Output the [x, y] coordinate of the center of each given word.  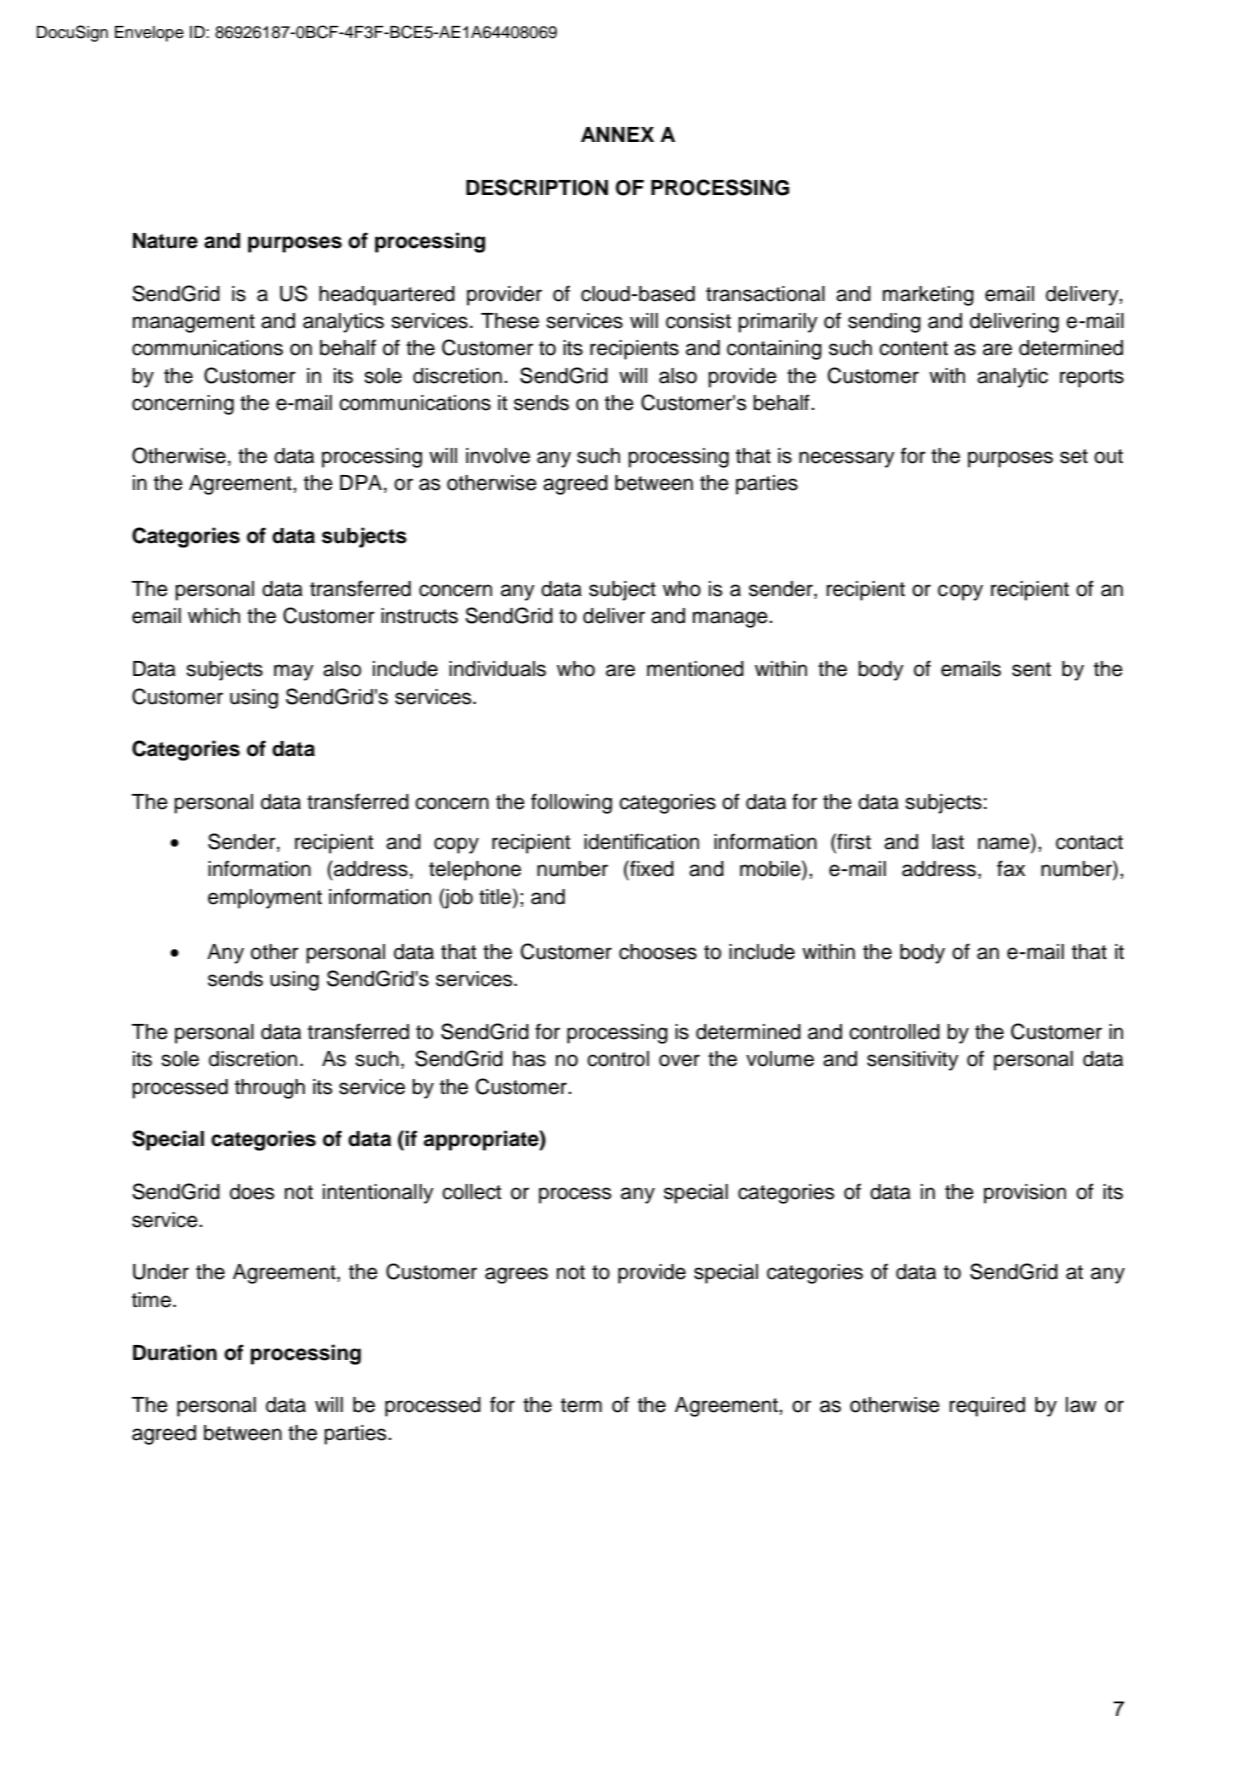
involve [498, 456]
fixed [651, 868]
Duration [175, 1352]
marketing [928, 296]
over [679, 1060]
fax [1011, 868]
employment [265, 899]
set [1074, 456]
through [270, 1089]
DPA [361, 482]
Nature [165, 241]
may [294, 672]
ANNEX [617, 134]
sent [1031, 669]
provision [1025, 1194]
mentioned [695, 669]
